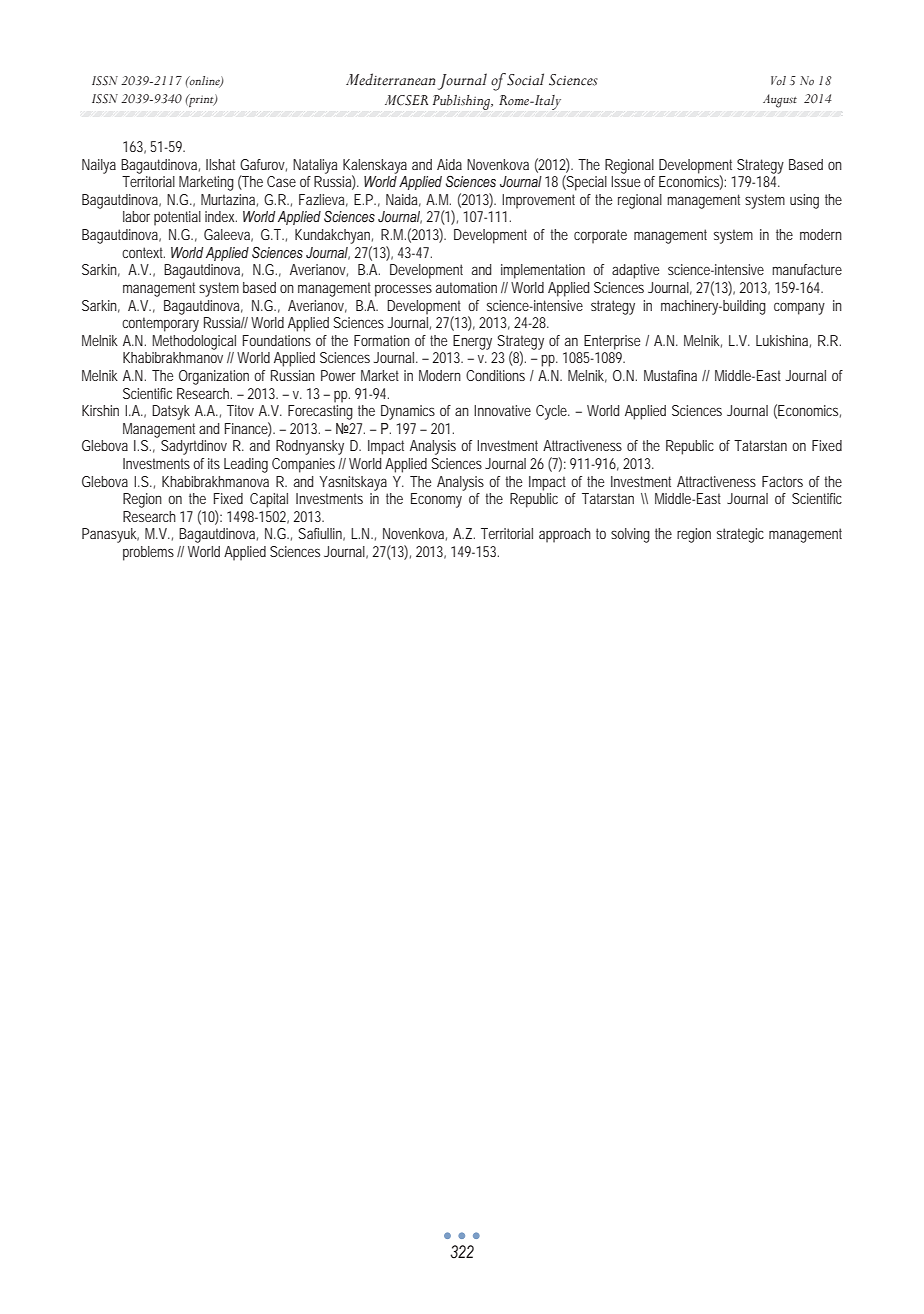 The height and width of the screenshot is (1314, 924). What do you see at coordinates (214, 377) in the screenshot?
I see `Organization` at bounding box center [214, 377].
